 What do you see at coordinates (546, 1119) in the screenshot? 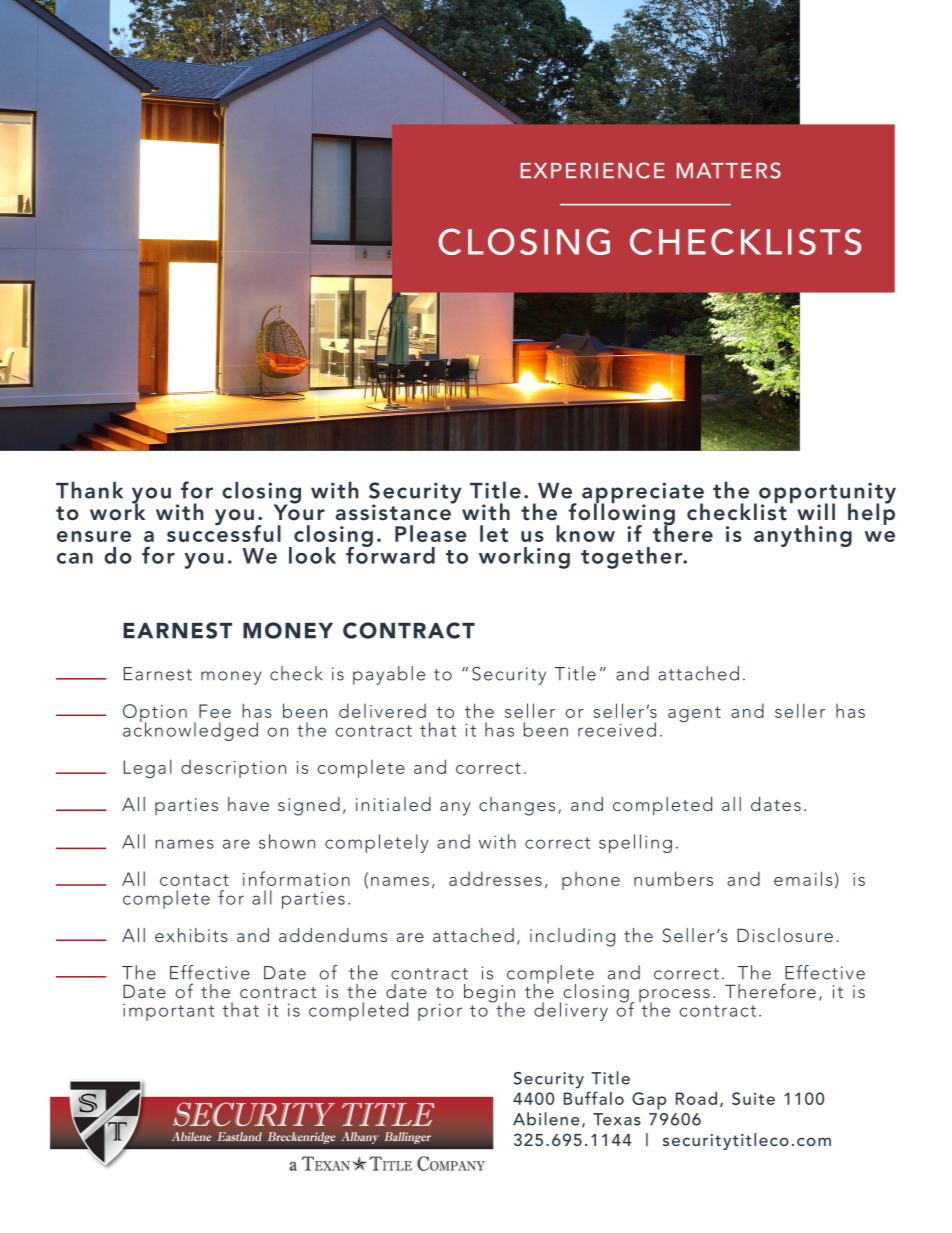
I see `Abilene` at bounding box center [546, 1119].
